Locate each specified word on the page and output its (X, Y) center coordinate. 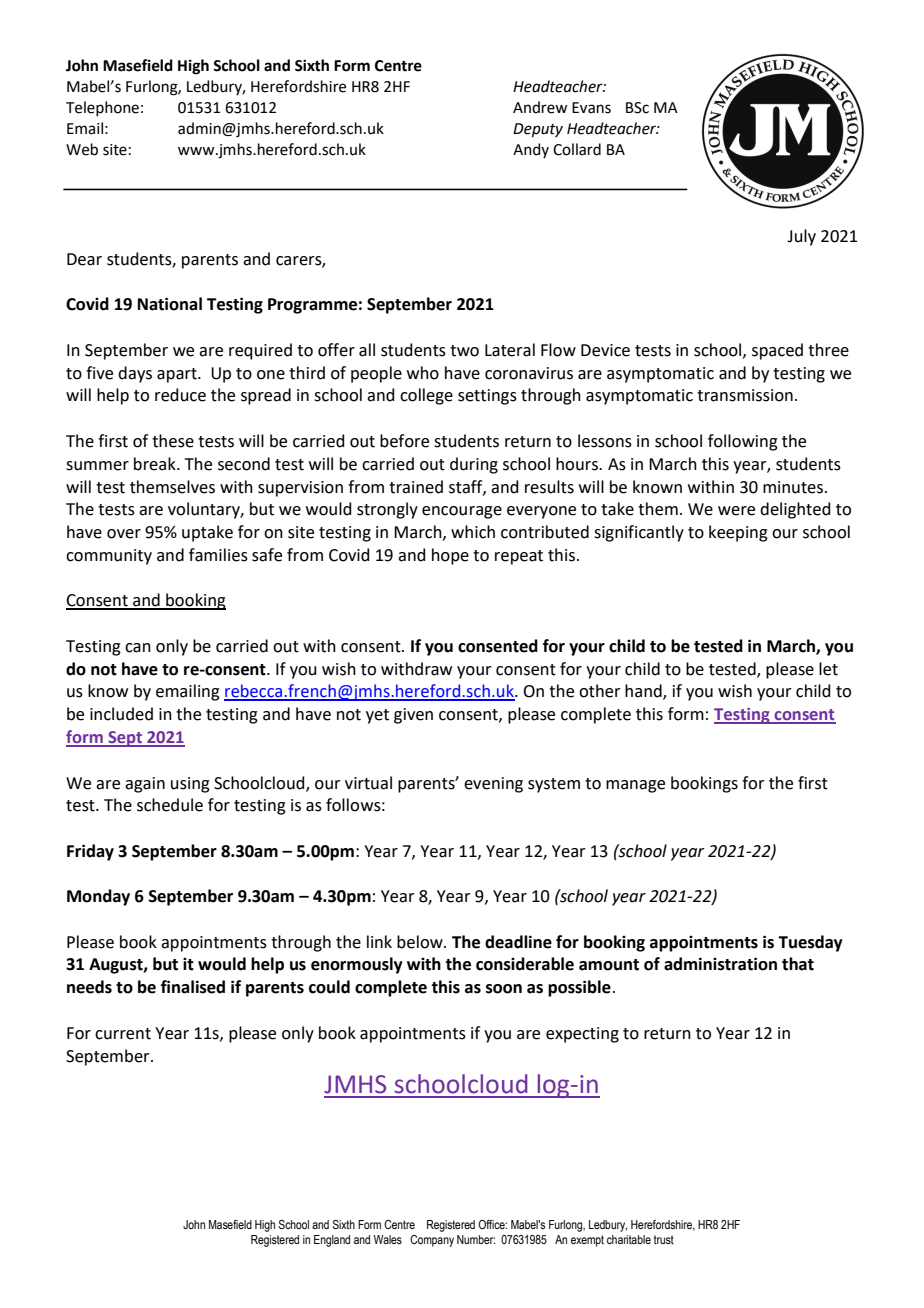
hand (644, 692)
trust (664, 1239)
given (413, 716)
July (801, 237)
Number (476, 1239)
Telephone (102, 108)
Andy (531, 150)
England (332, 1241)
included (121, 714)
